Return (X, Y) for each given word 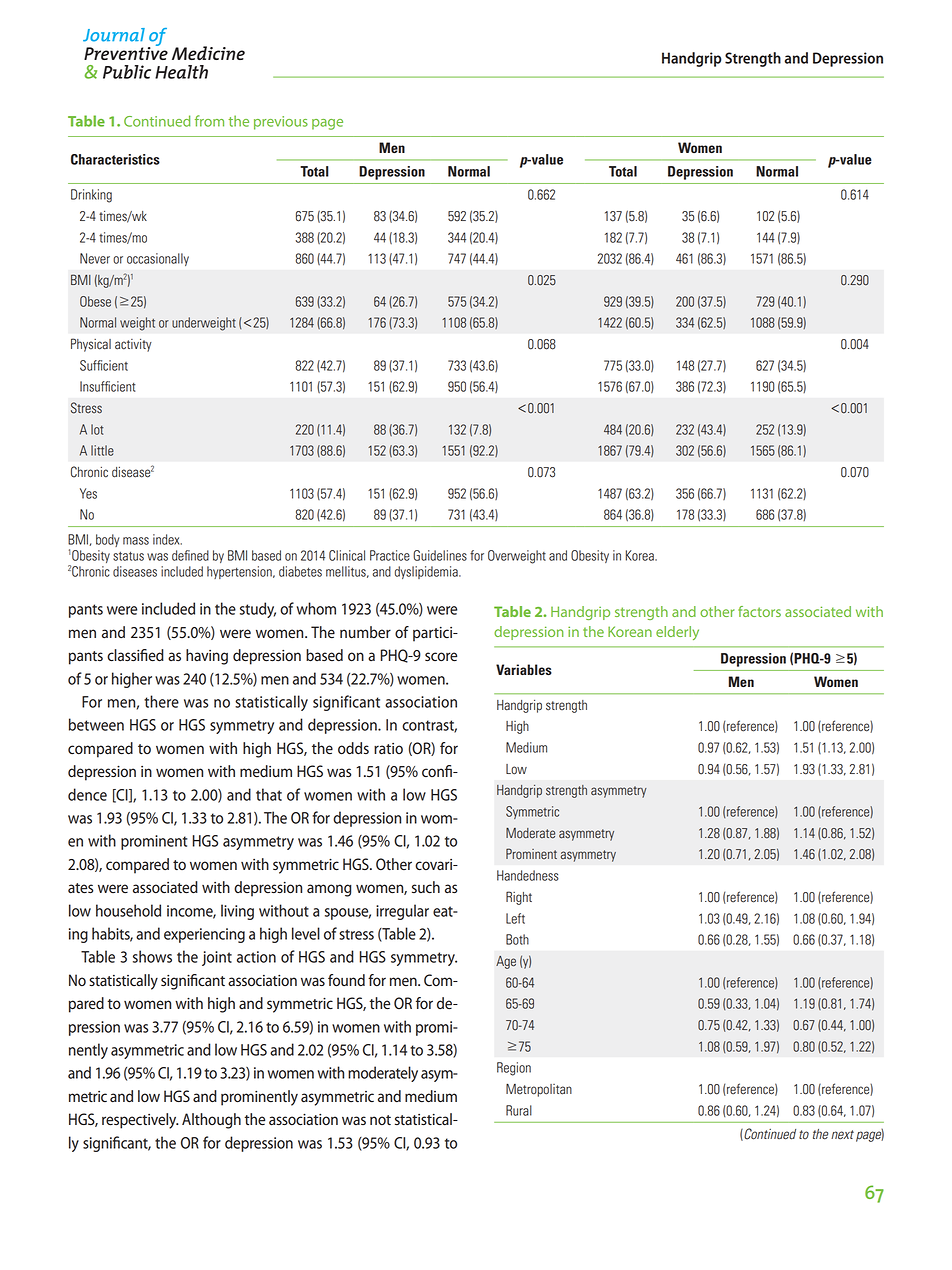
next (842, 1135)
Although (211, 1121)
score (441, 656)
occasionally (158, 259)
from (209, 121)
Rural (519, 1110)
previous (281, 123)
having (207, 657)
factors (759, 611)
